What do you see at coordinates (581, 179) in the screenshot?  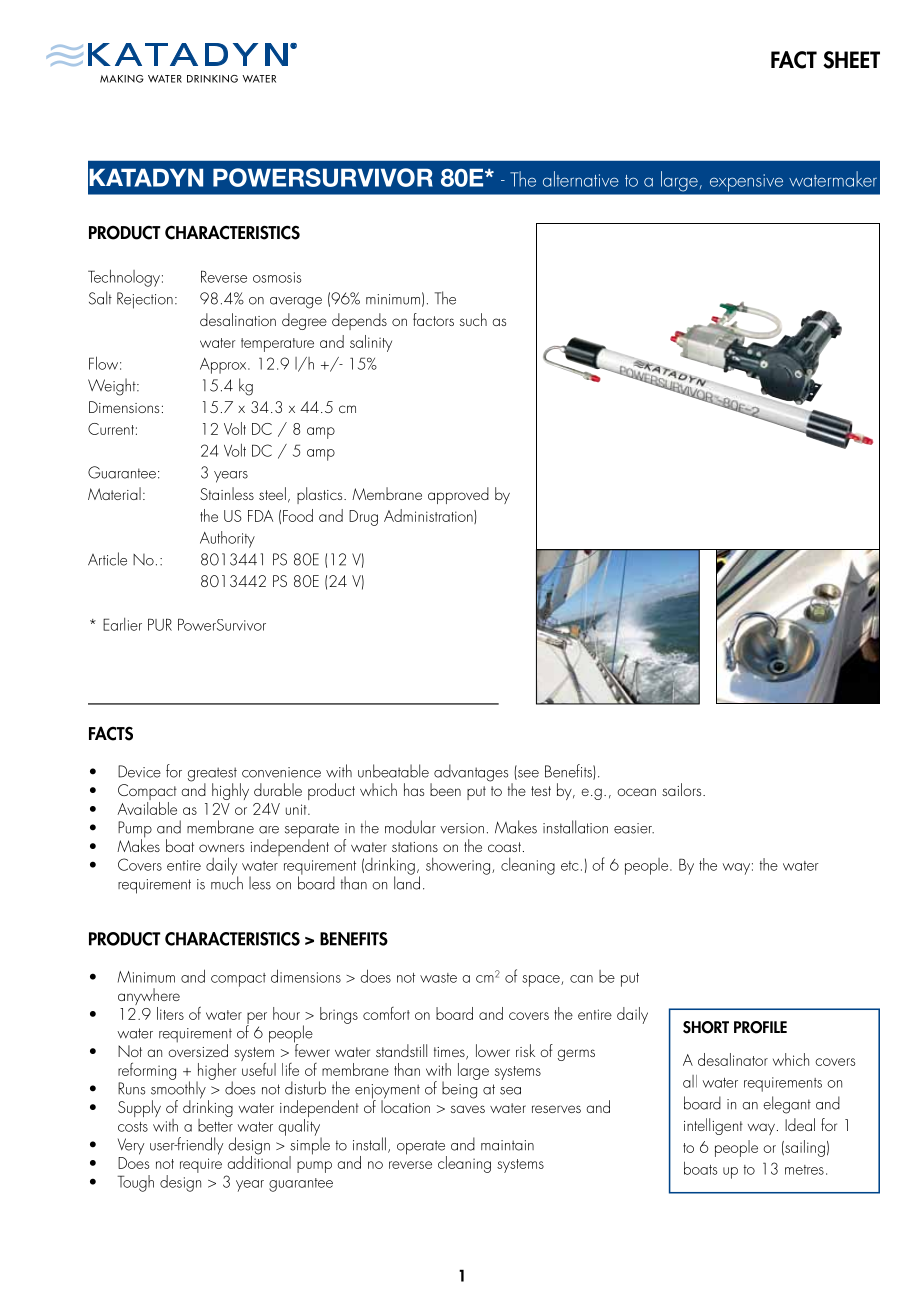 I see `alternative` at bounding box center [581, 179].
